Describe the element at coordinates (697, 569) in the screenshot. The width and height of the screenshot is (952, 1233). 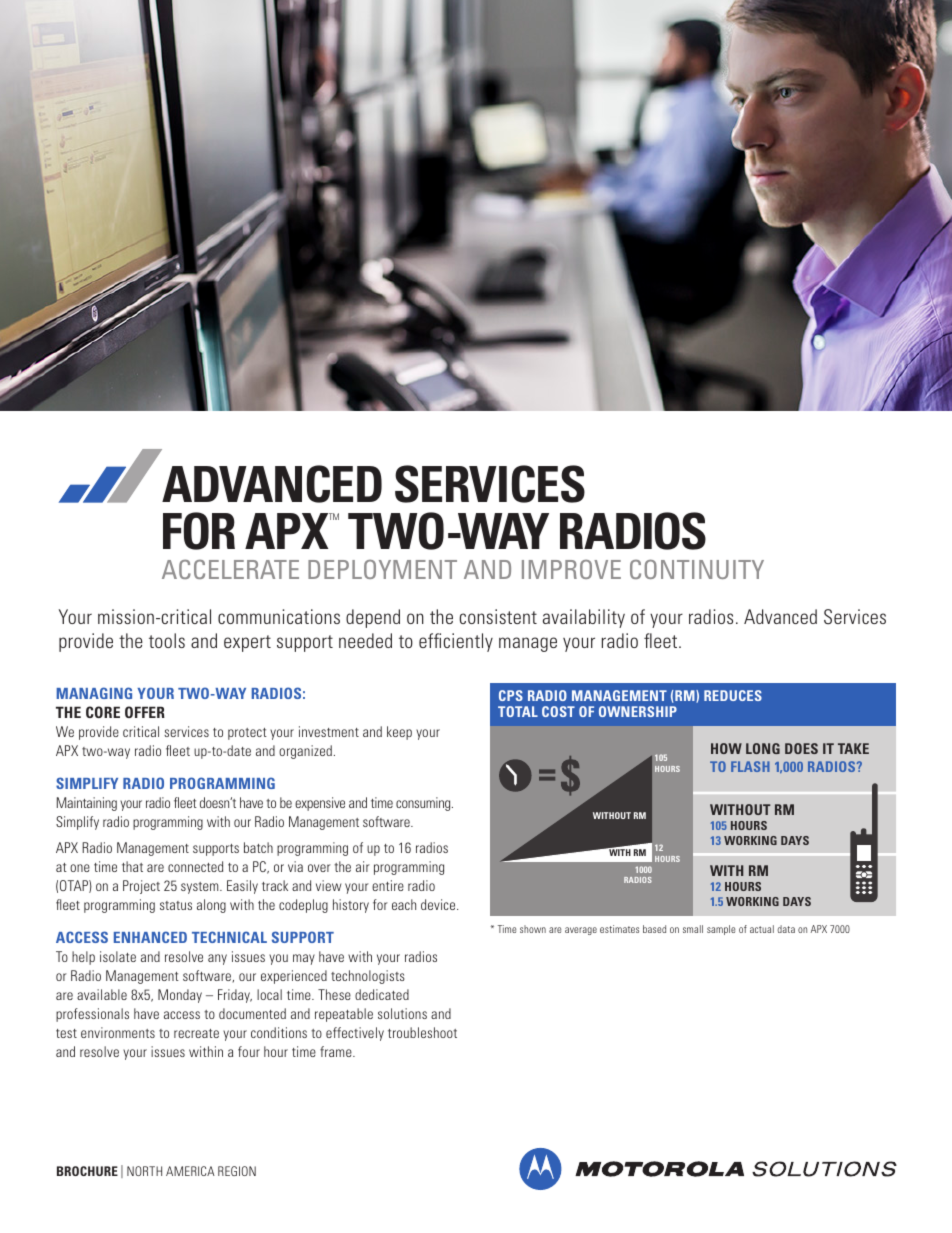
I see `CONTINUITY` at that location.
